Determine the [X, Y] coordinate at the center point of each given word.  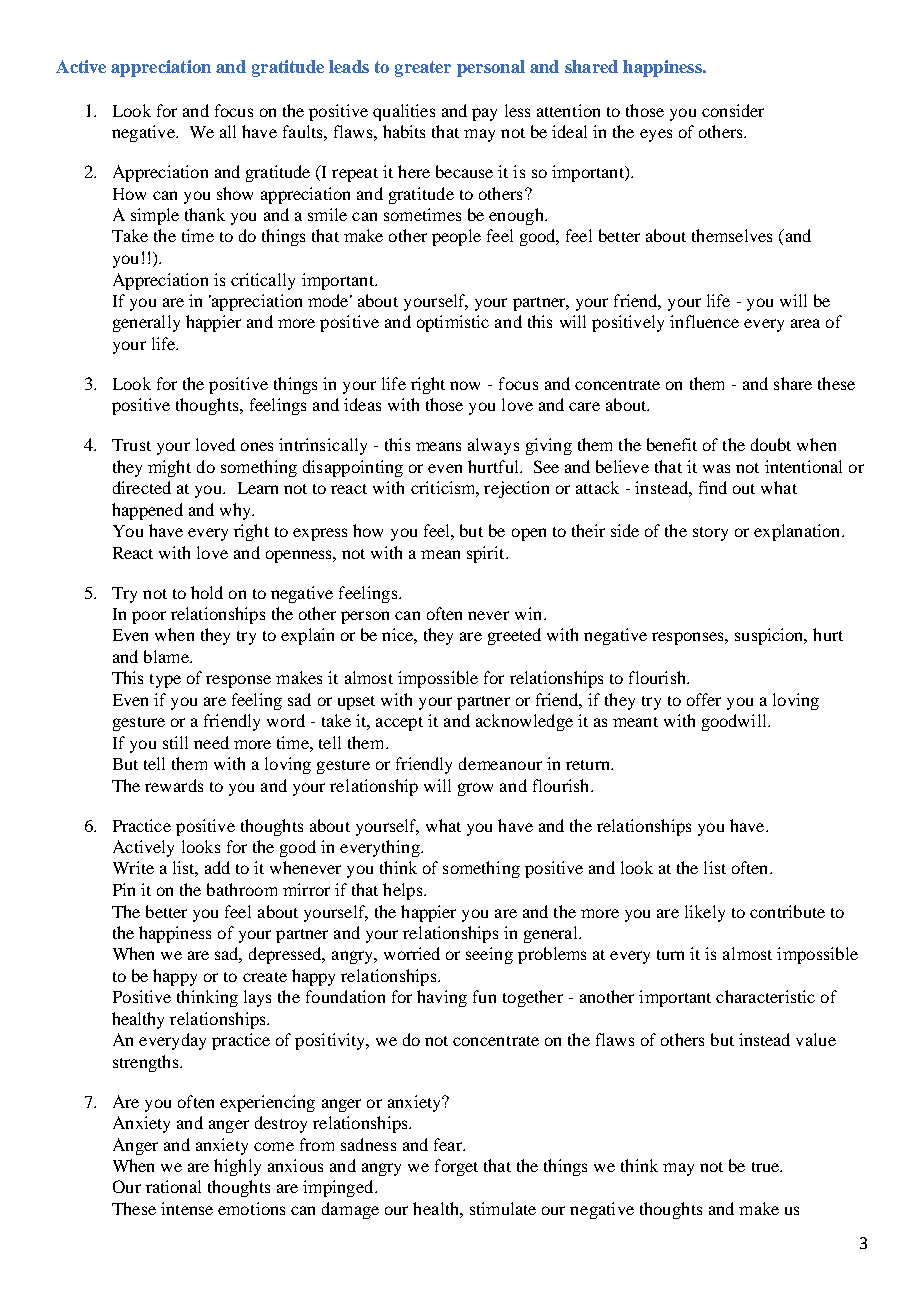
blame [167, 656]
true [767, 1167]
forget [456, 1167]
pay [484, 114]
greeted [514, 636]
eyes [656, 135]
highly [237, 1167]
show [235, 193]
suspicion [770, 636]
